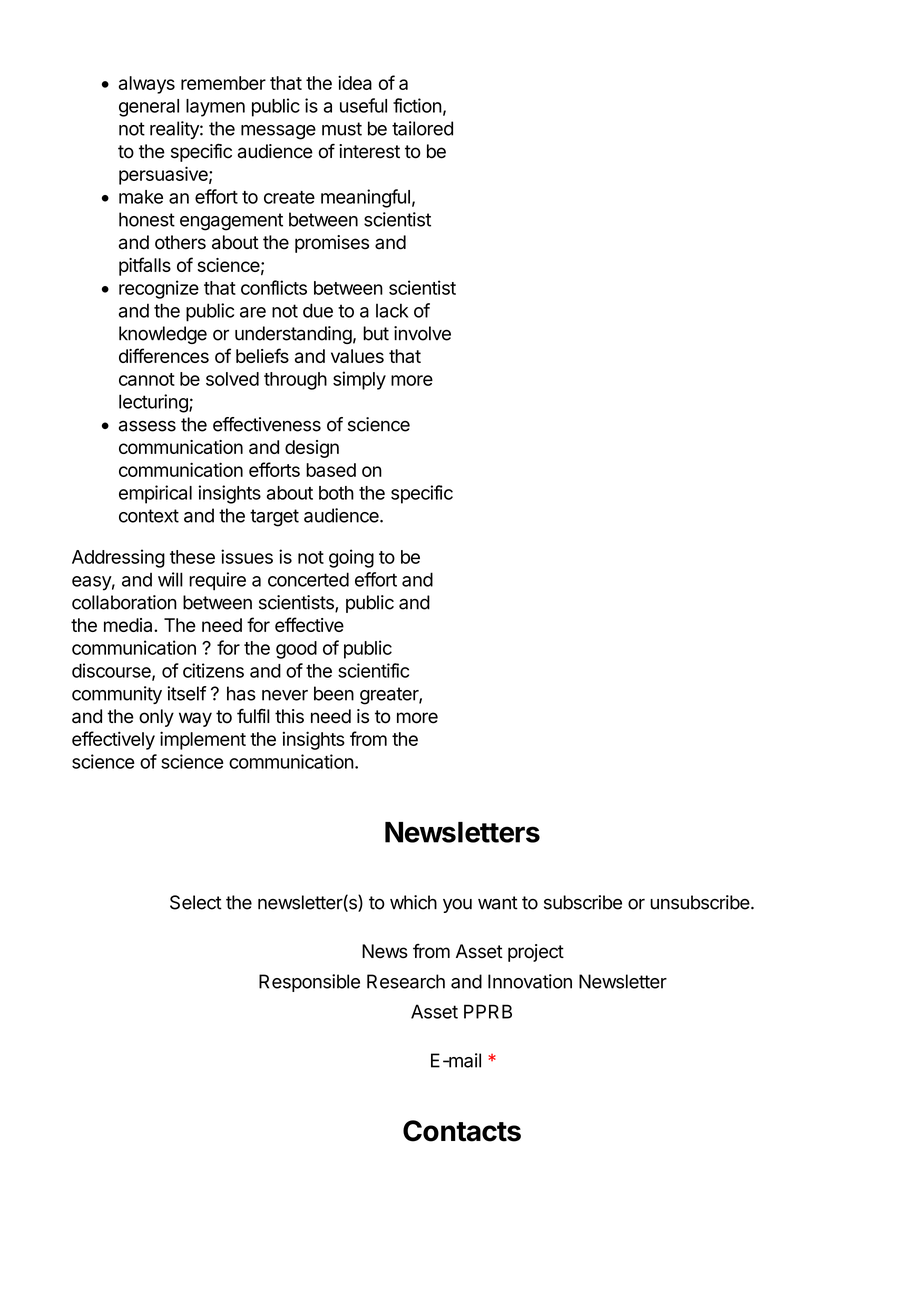 The width and height of the page is (924, 1308). I want to click on design, so click(312, 449).
